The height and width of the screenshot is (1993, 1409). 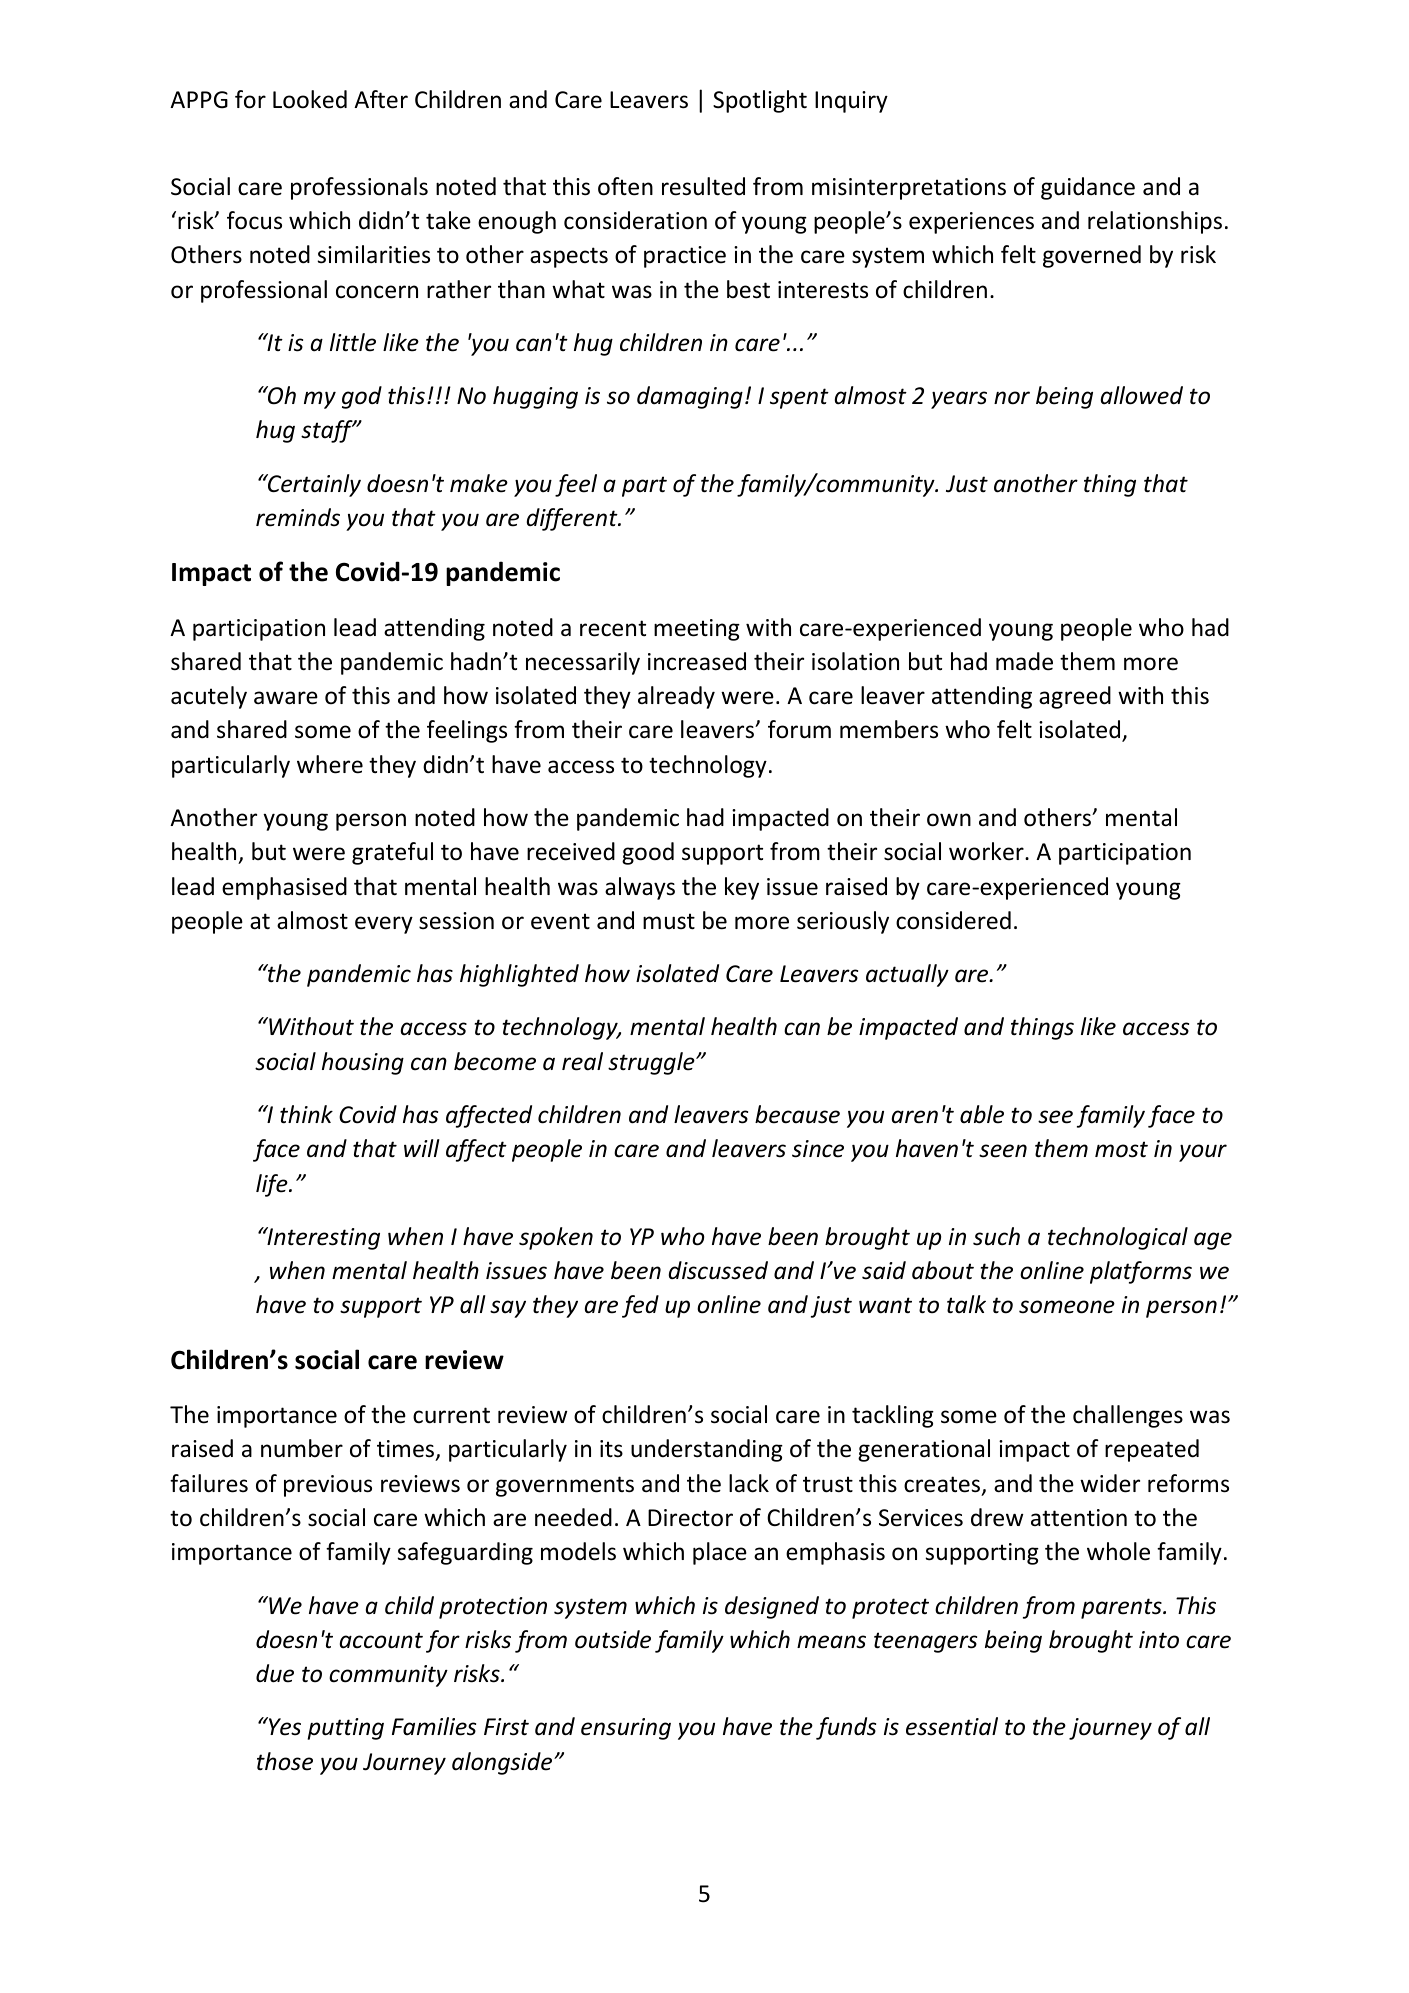 I want to click on life, so click(x=273, y=1185).
